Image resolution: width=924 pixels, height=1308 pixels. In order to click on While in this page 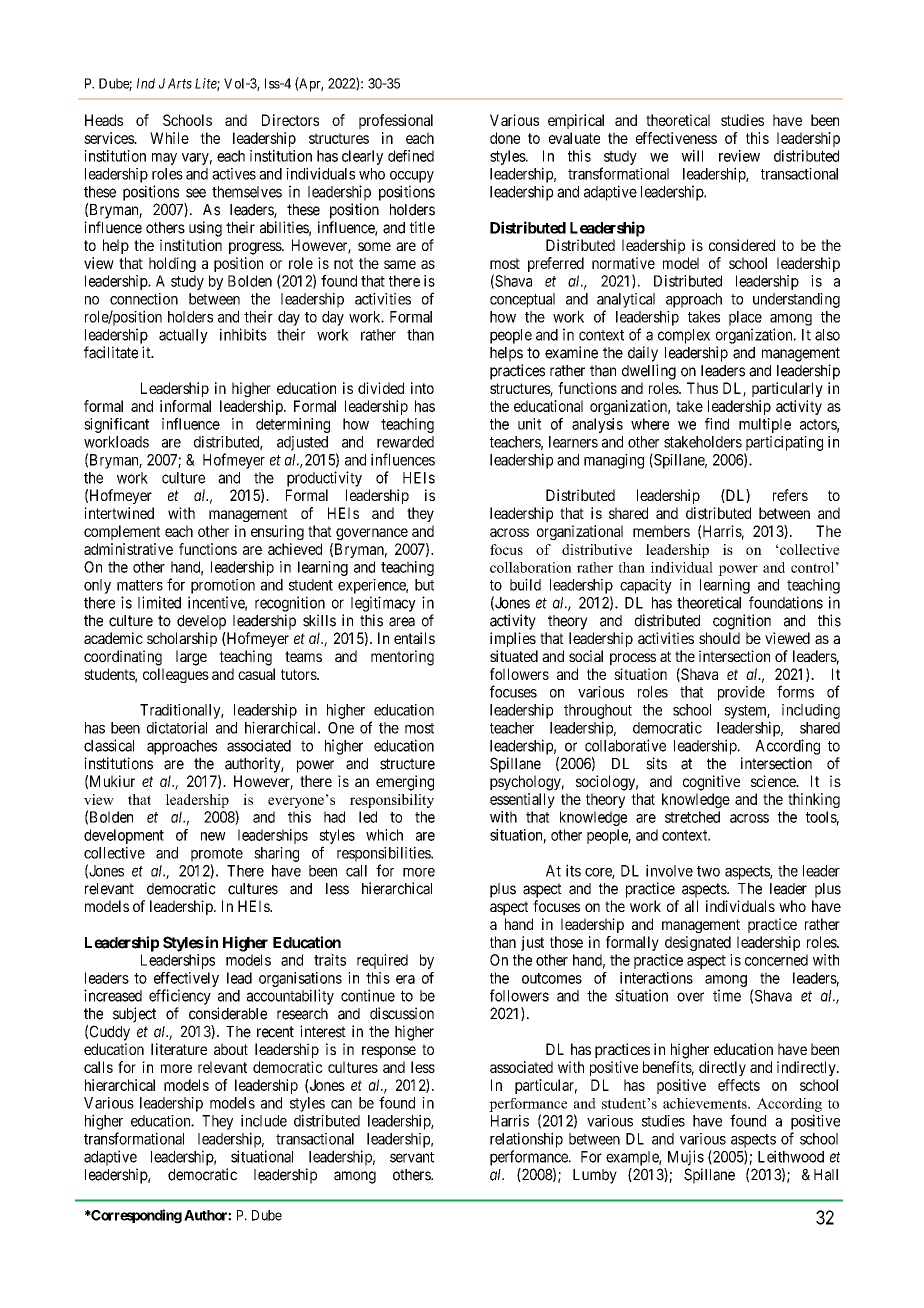, I will do `click(169, 138)`.
